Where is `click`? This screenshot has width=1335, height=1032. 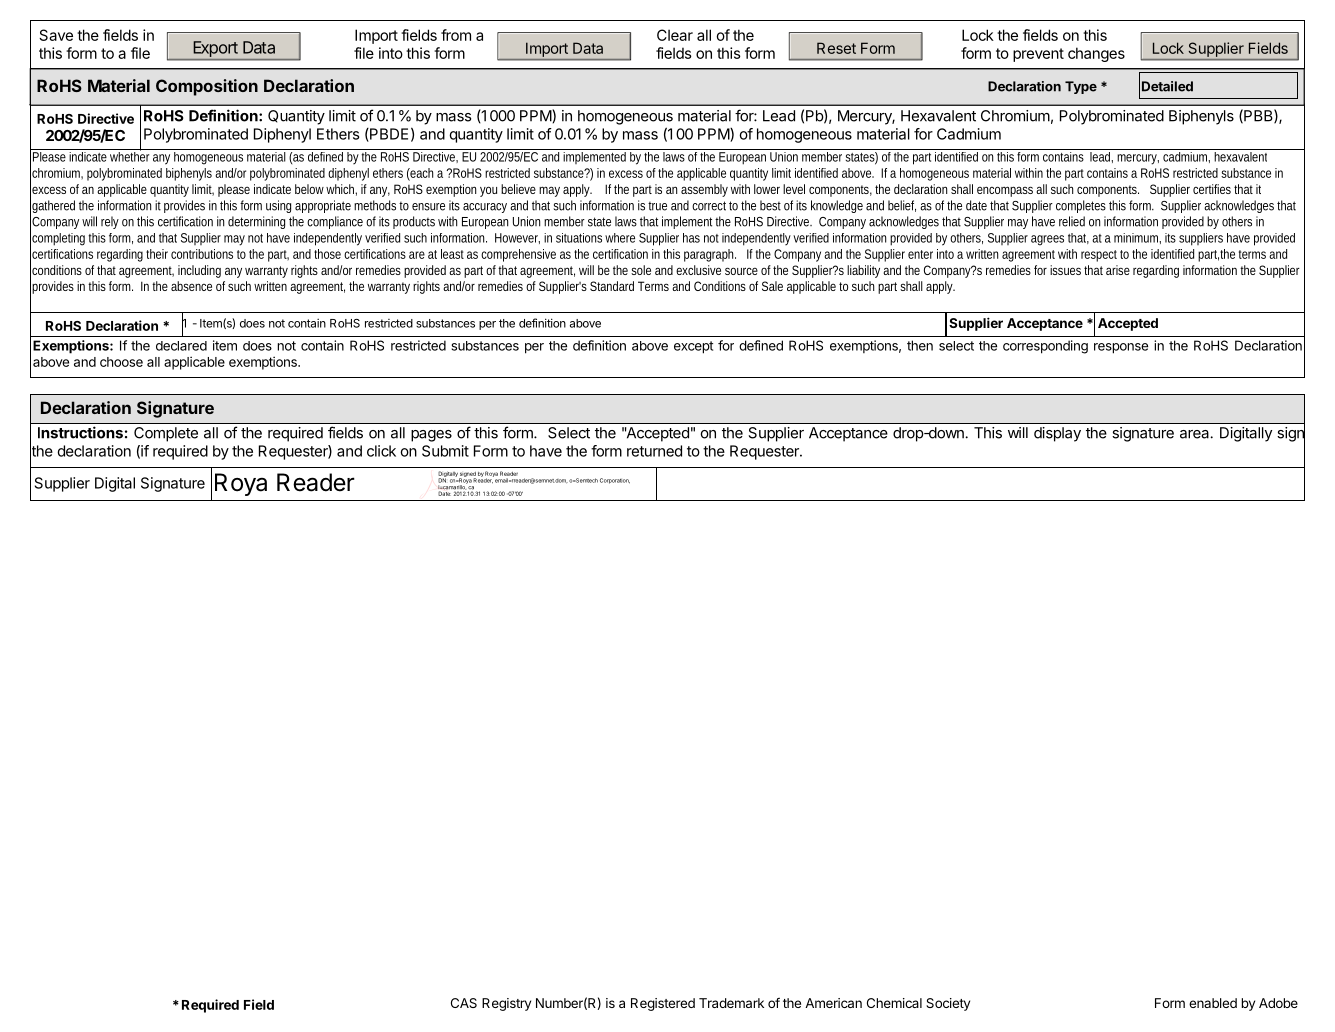 click is located at coordinates (381, 451).
